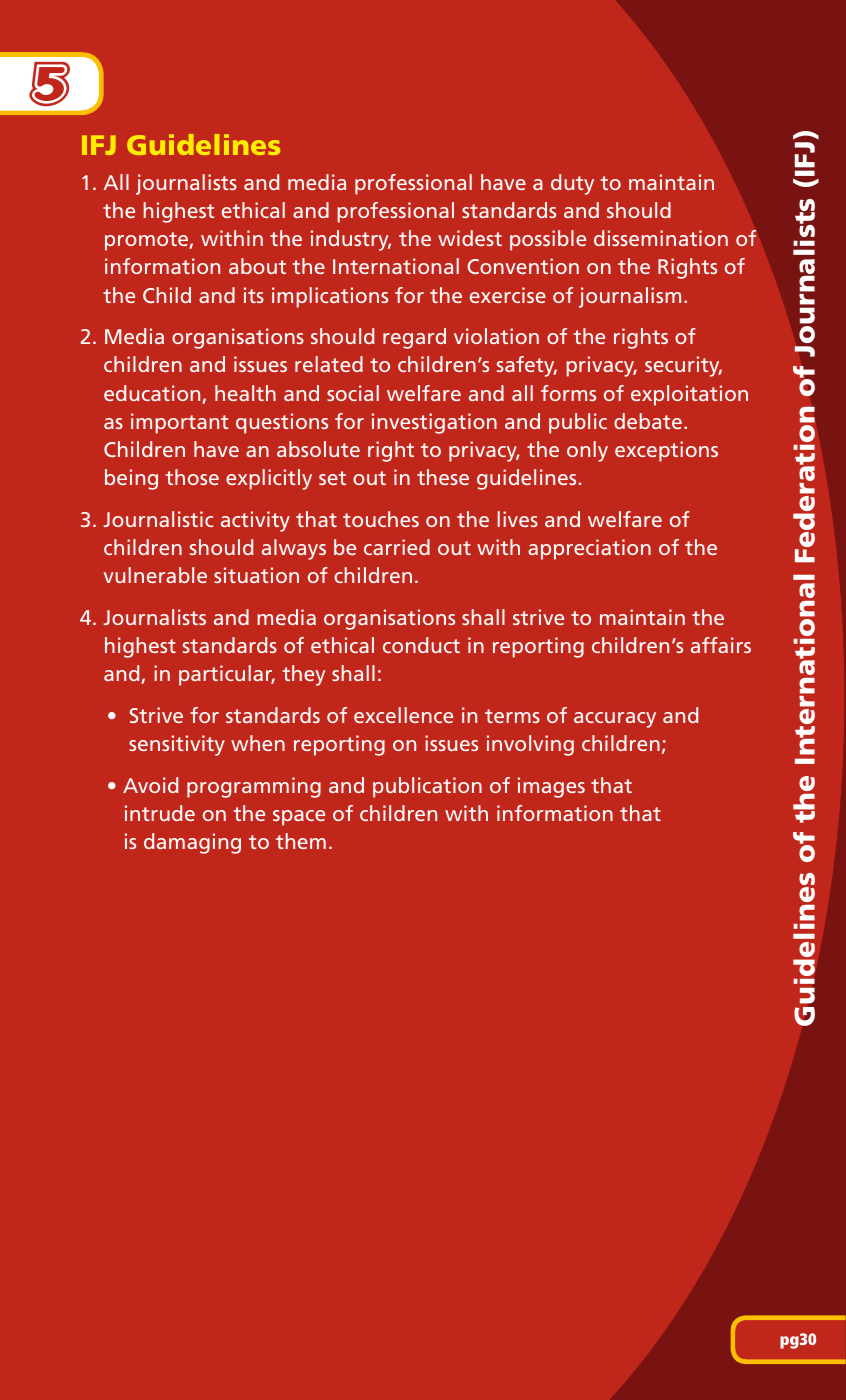 This page has height=1400, width=846. What do you see at coordinates (470, 238) in the page?
I see `widest` at bounding box center [470, 238].
